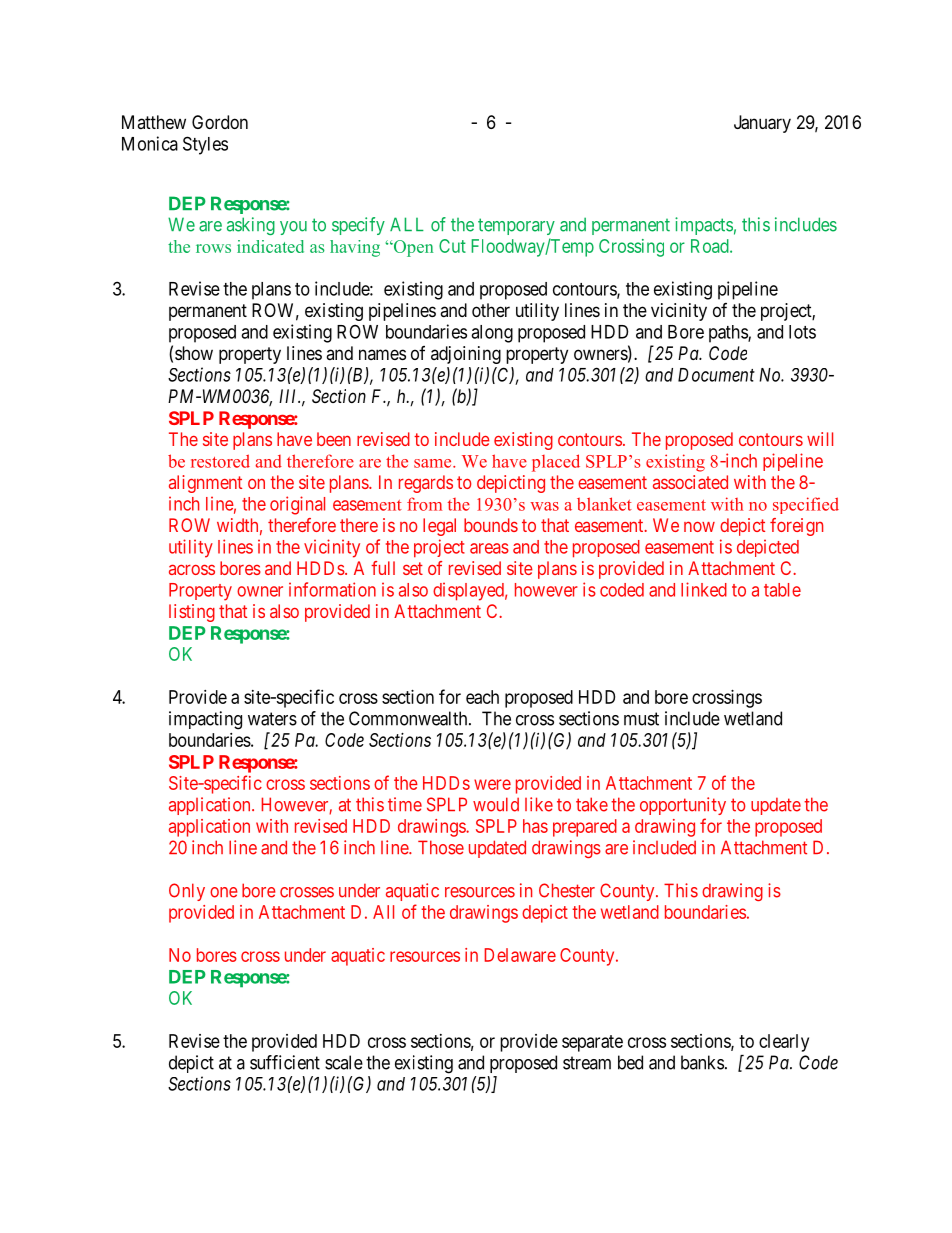 The image size is (952, 1233). What do you see at coordinates (492, 334) in the screenshot?
I see `along` at bounding box center [492, 334].
